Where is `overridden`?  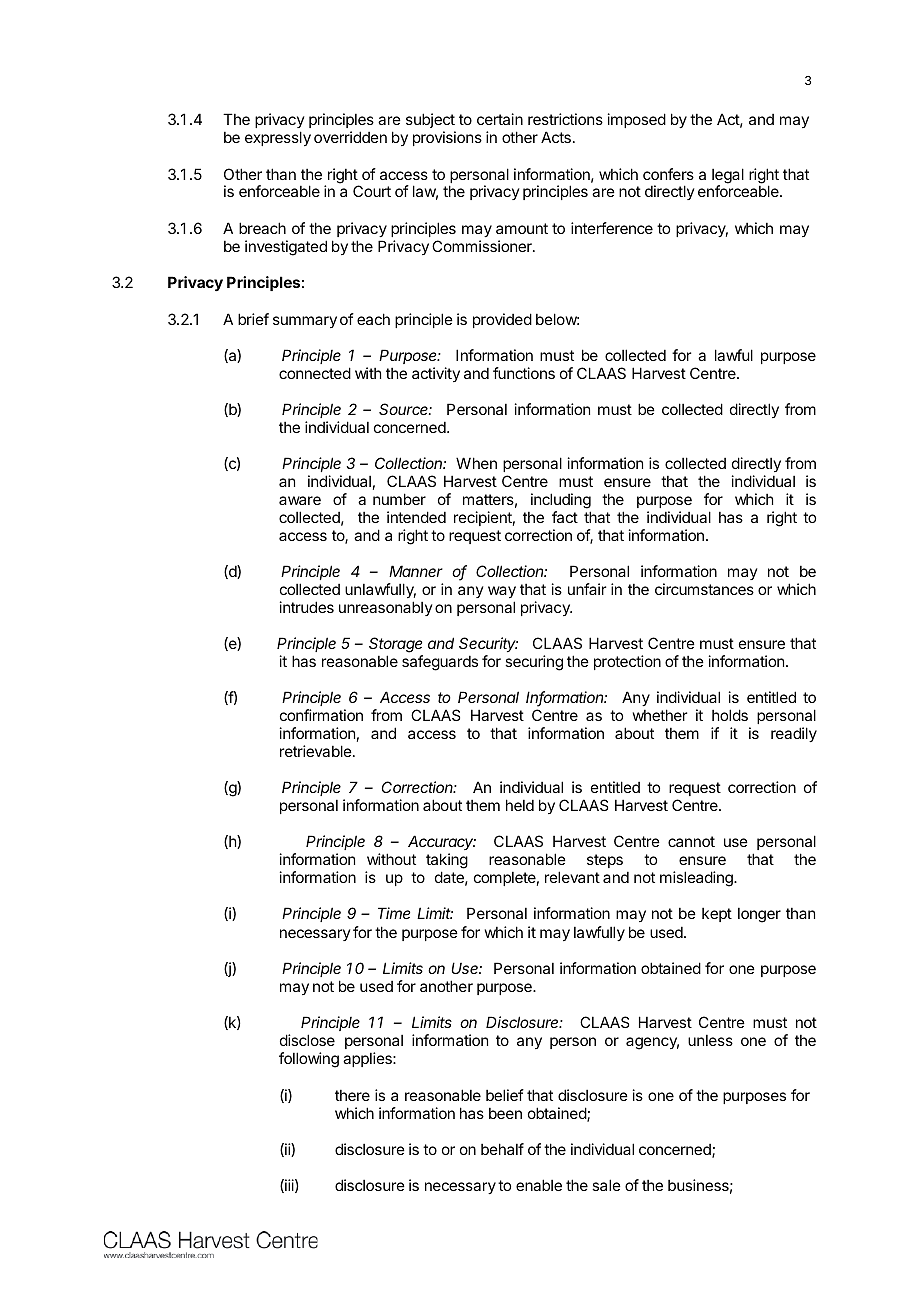 overridden is located at coordinates (350, 137).
